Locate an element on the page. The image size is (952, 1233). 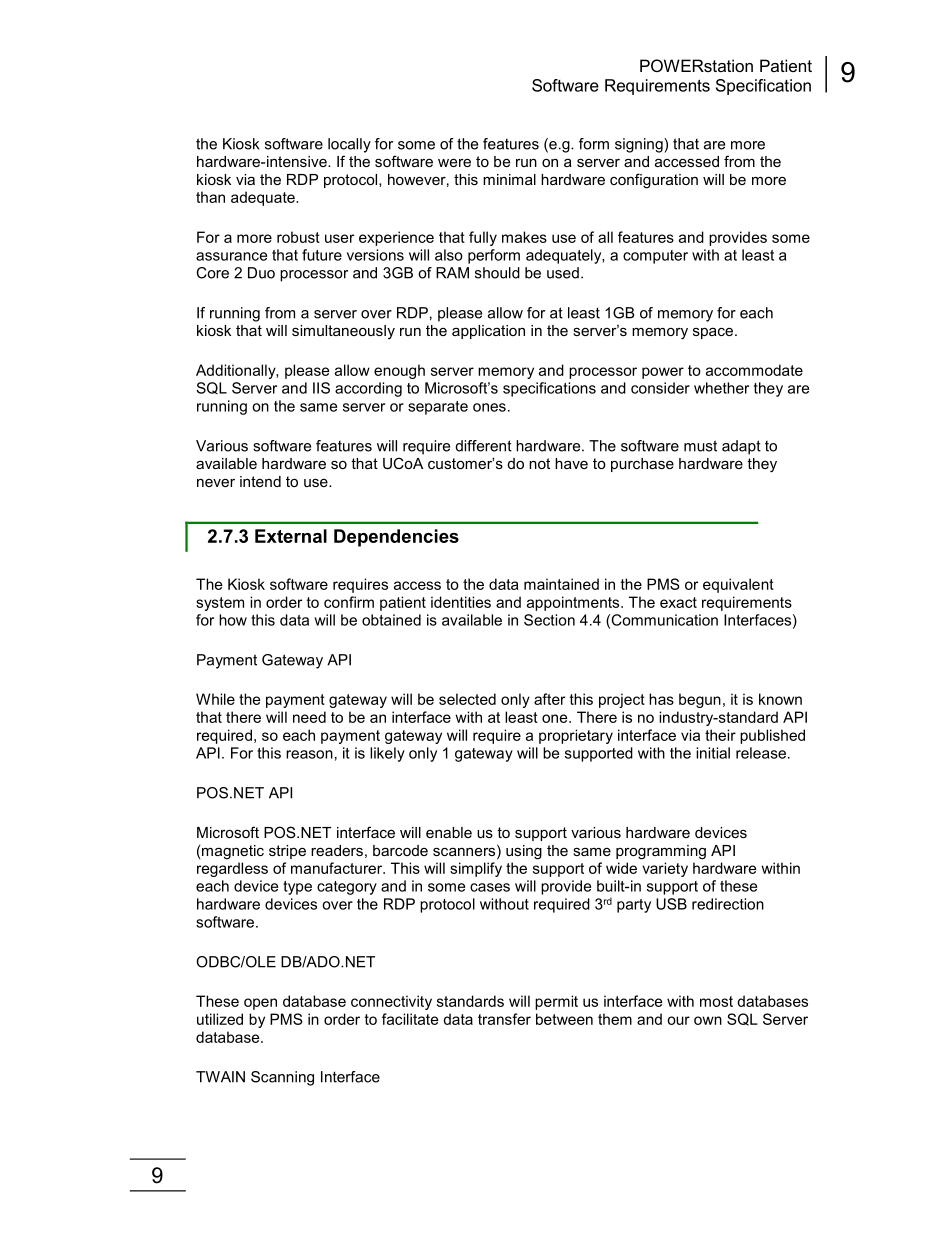
than is located at coordinates (210, 197).
